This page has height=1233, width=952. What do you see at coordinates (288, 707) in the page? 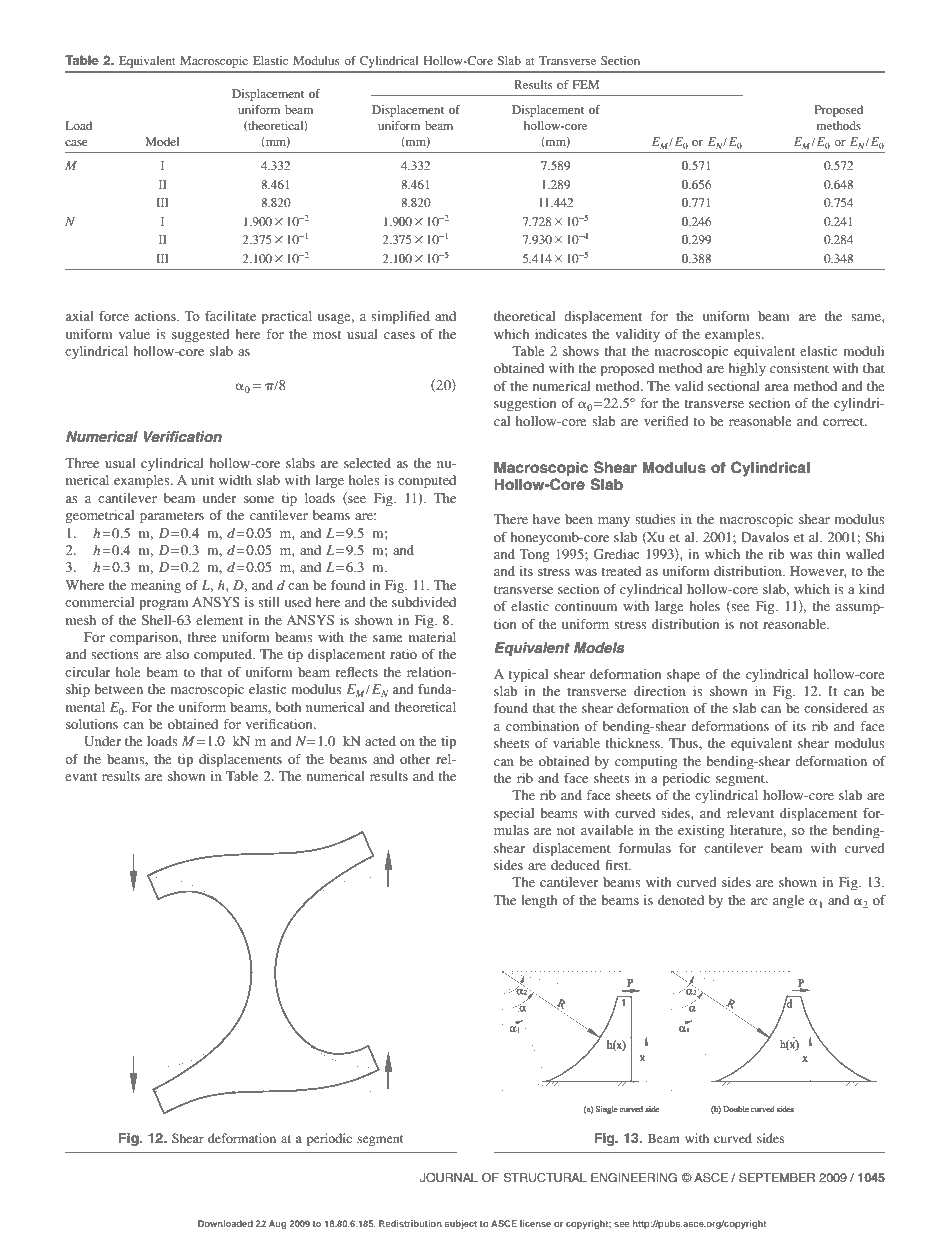
I see `both` at bounding box center [288, 707].
